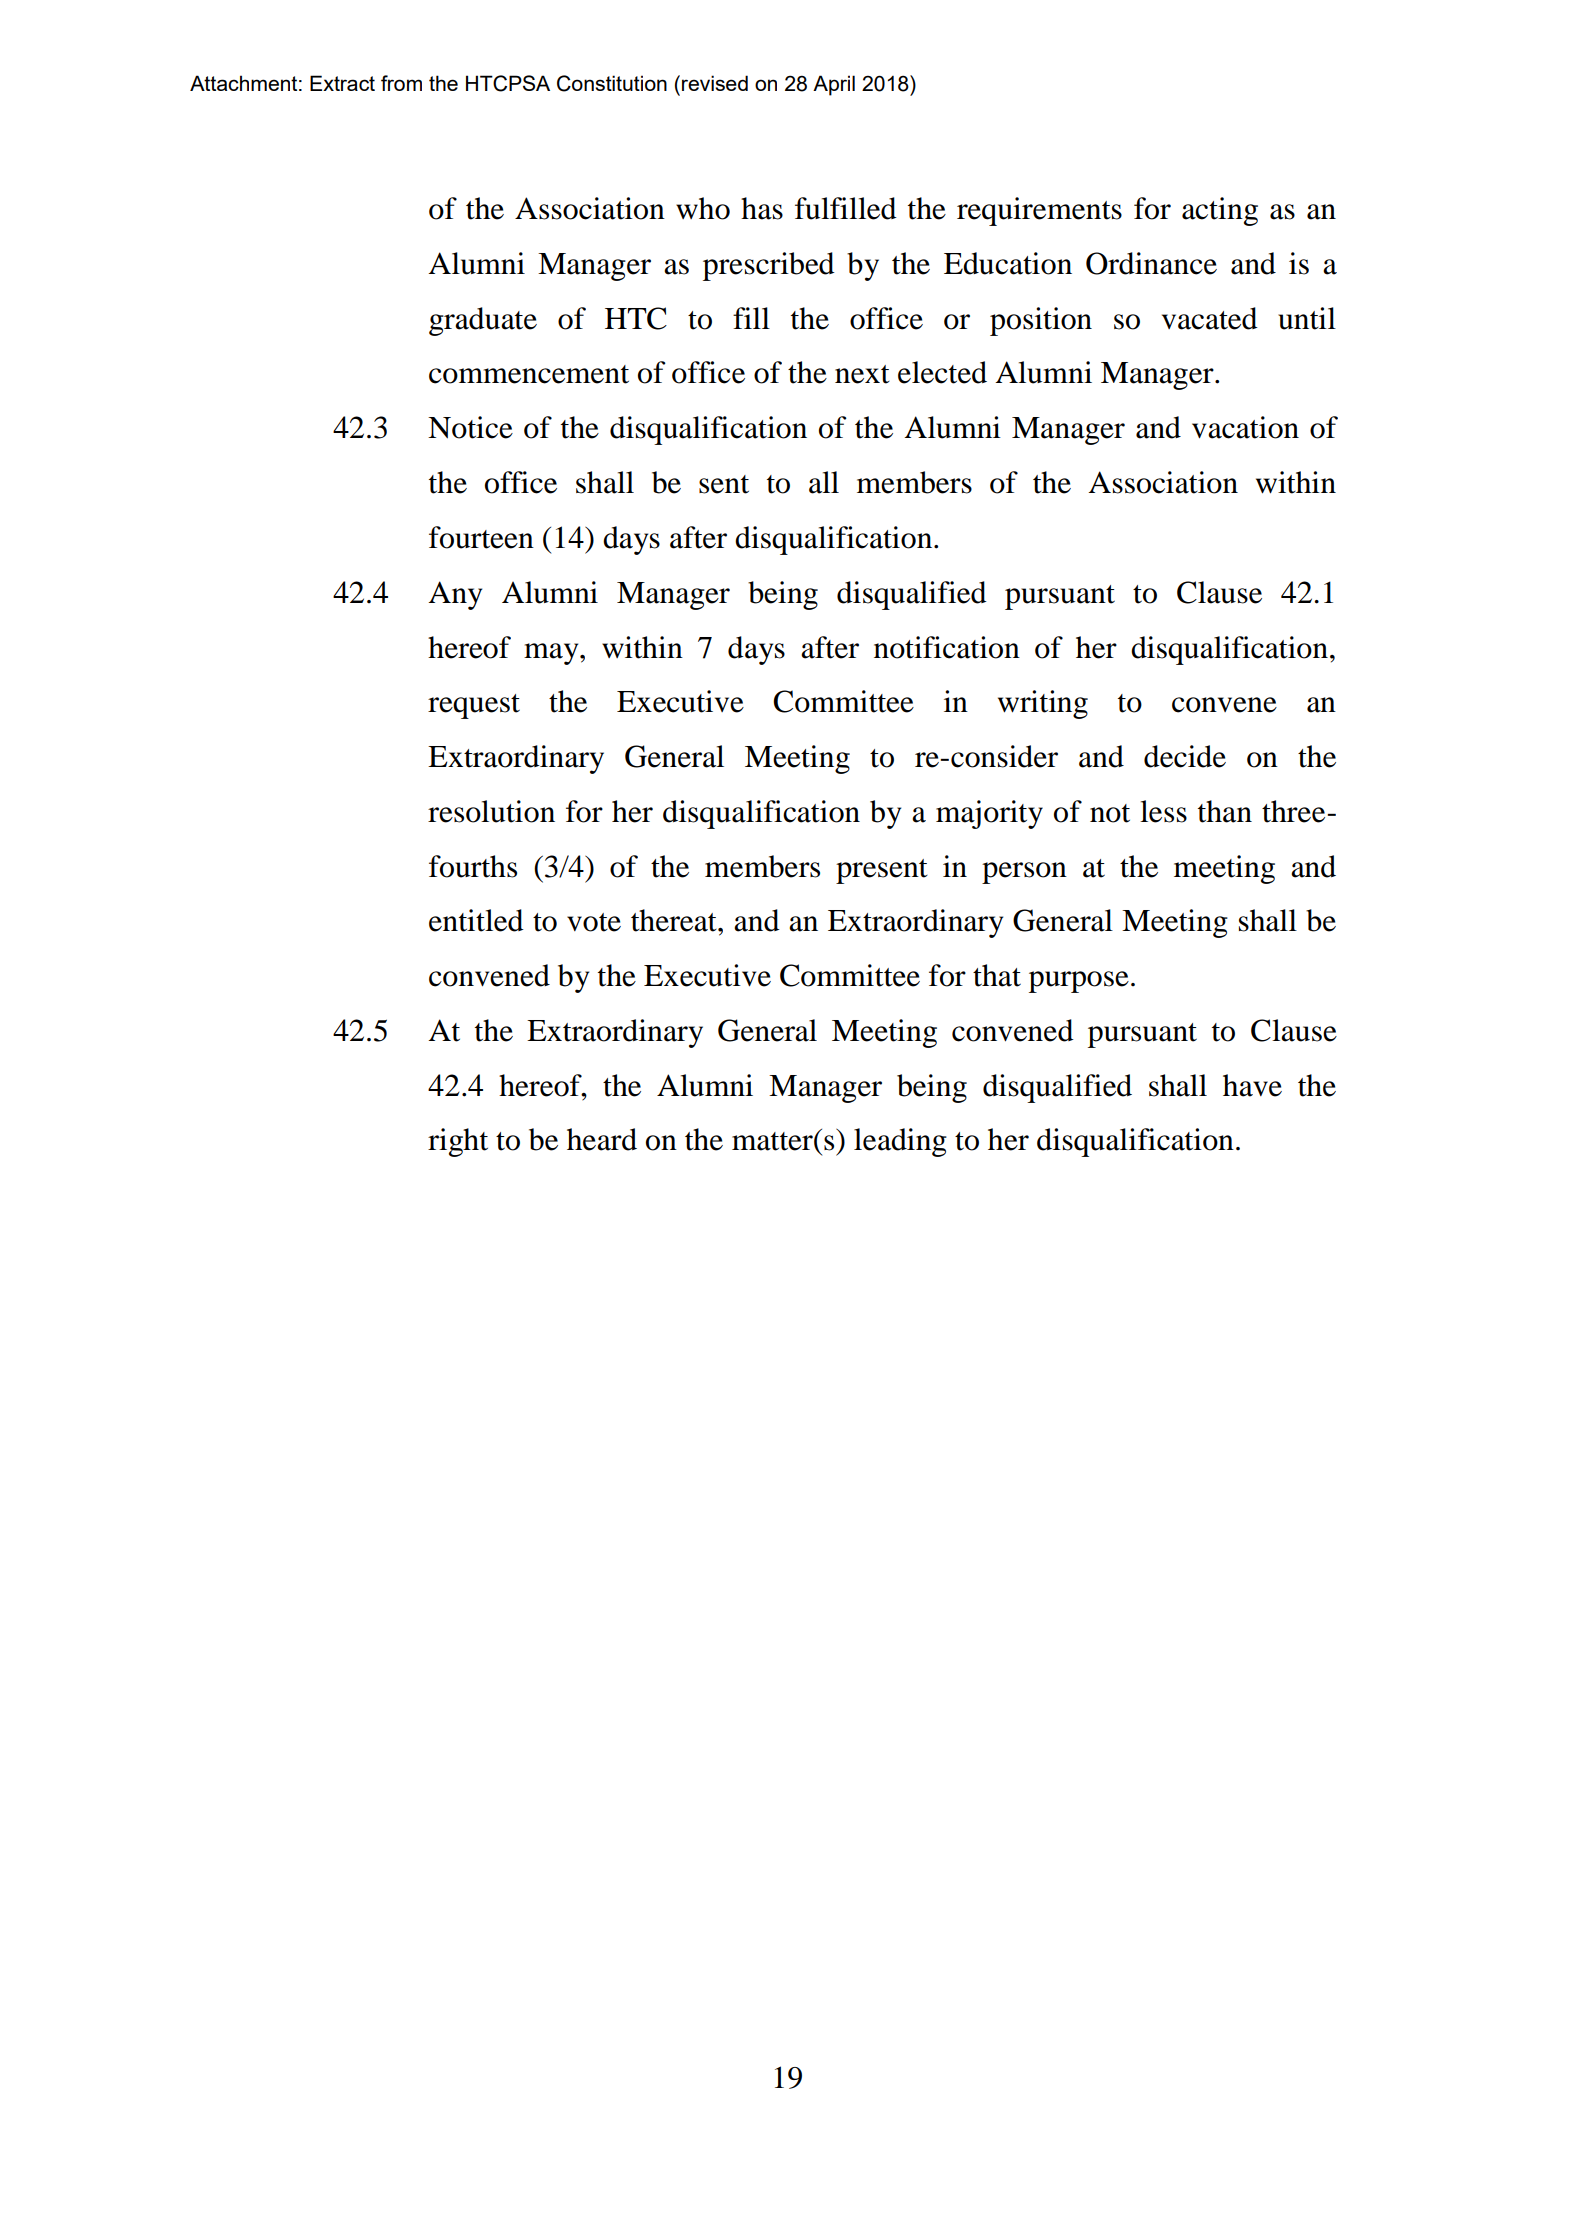  What do you see at coordinates (1220, 211) in the page?
I see `acting` at bounding box center [1220, 211].
